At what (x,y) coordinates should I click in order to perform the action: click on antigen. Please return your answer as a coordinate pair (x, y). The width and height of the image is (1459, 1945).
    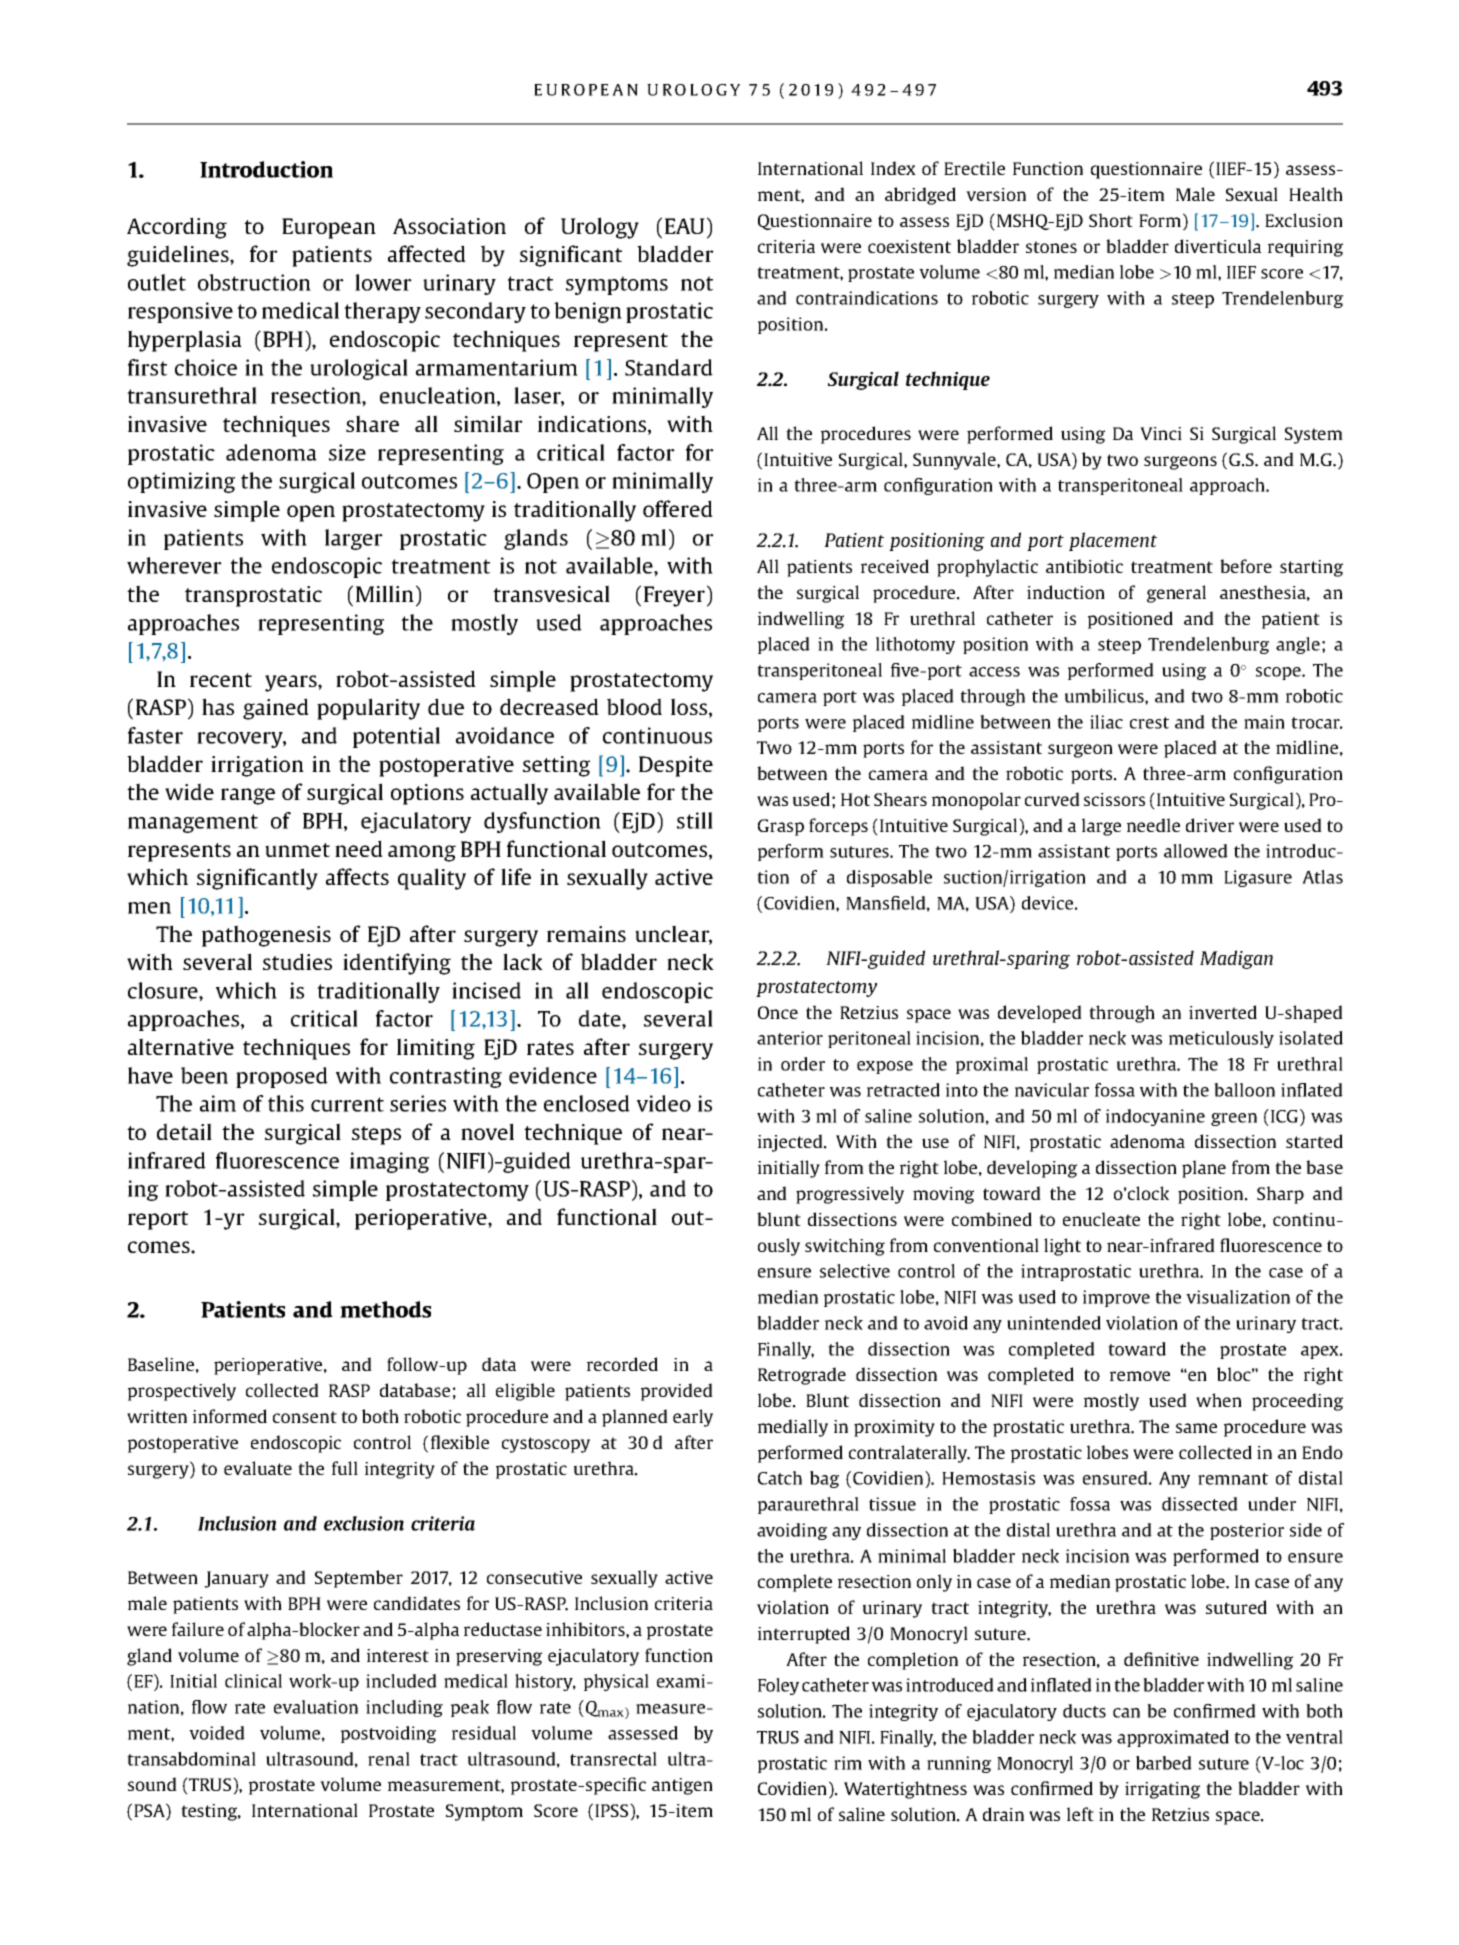
    Looking at the image, I should click on (682, 1786).
